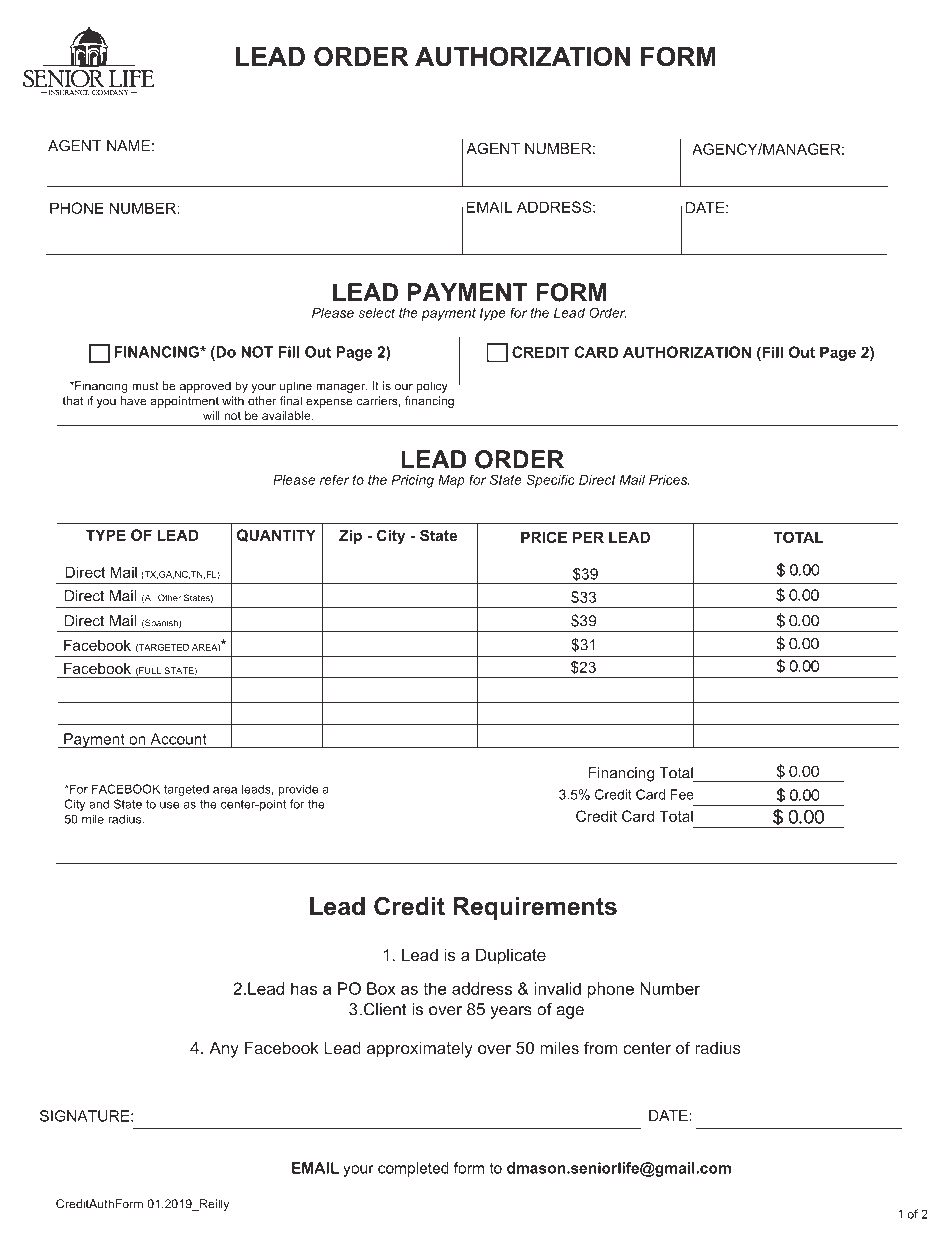 The height and width of the image is (1233, 952). Describe the element at coordinates (376, 312) in the image. I see `select` at that location.
